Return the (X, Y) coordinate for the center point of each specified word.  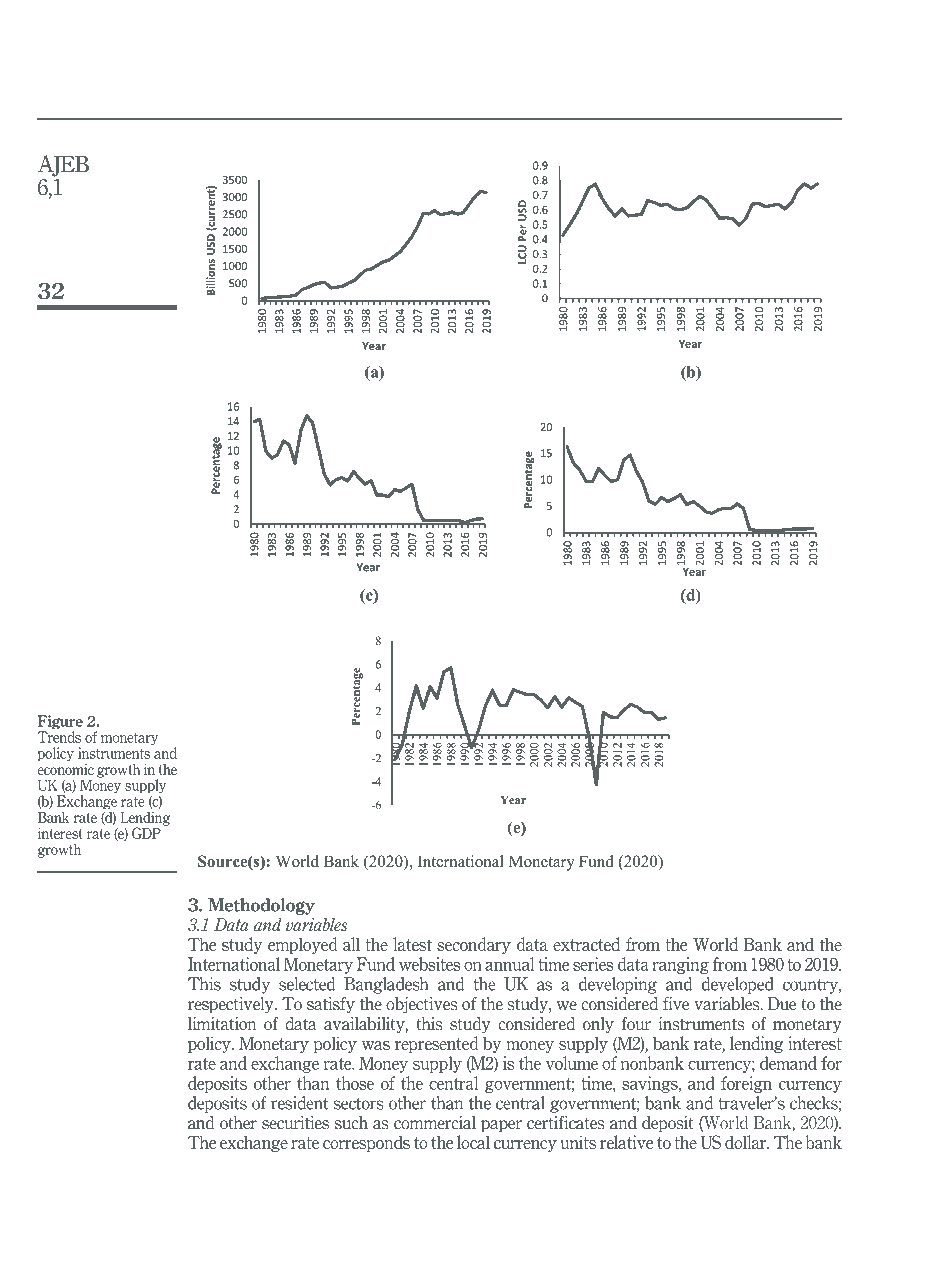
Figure (60, 723)
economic (66, 768)
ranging (680, 965)
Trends (59, 737)
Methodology (261, 906)
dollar (747, 1142)
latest (412, 944)
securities (295, 1123)
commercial (435, 1123)
